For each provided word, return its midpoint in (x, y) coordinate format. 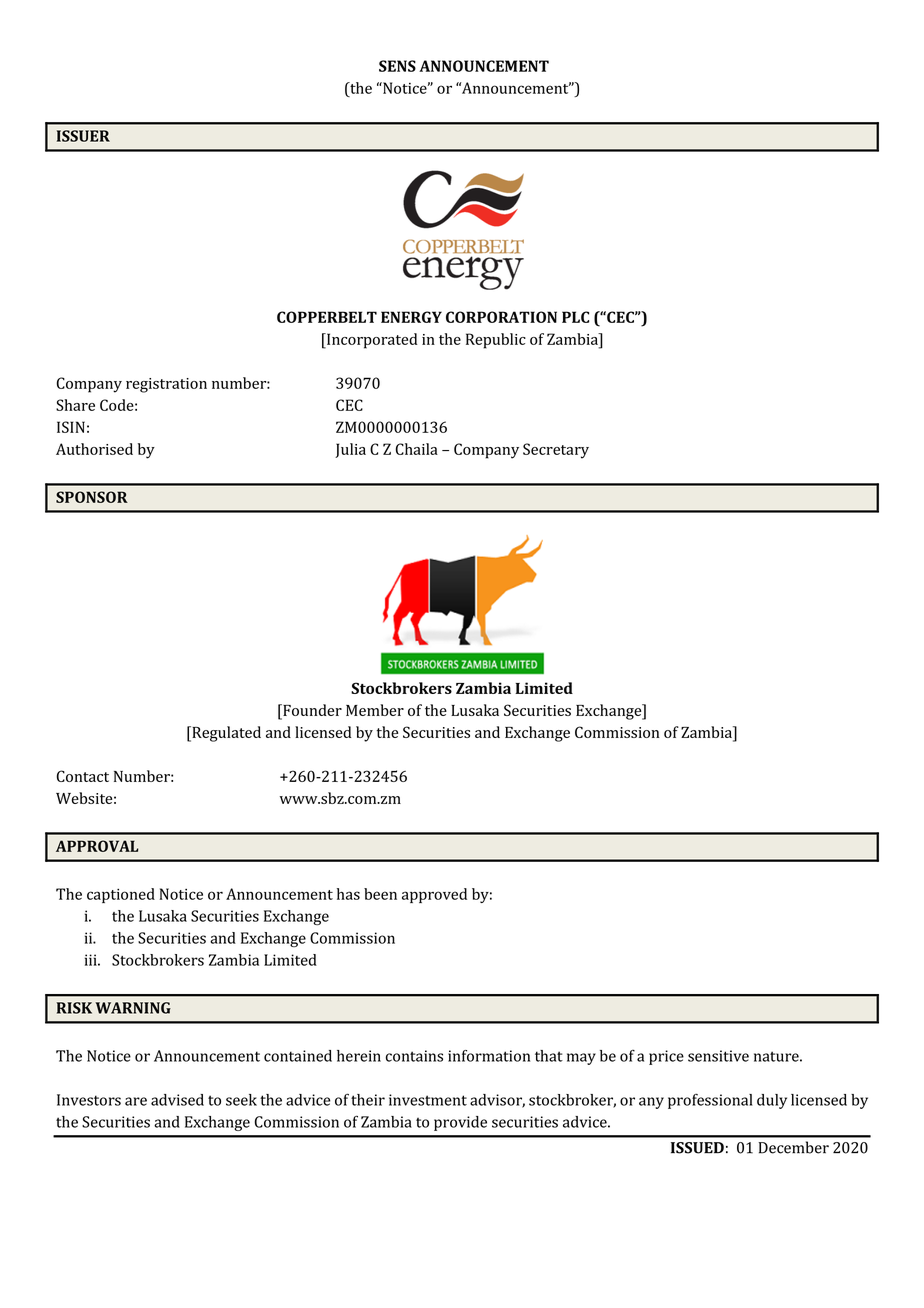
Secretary (556, 451)
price (666, 1057)
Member (375, 710)
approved (434, 895)
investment (428, 1100)
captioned (121, 895)
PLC (575, 317)
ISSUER (83, 136)
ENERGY (411, 317)
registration (166, 385)
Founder (311, 710)
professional (710, 1101)
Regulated (225, 734)
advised (177, 1100)
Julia (350, 450)
